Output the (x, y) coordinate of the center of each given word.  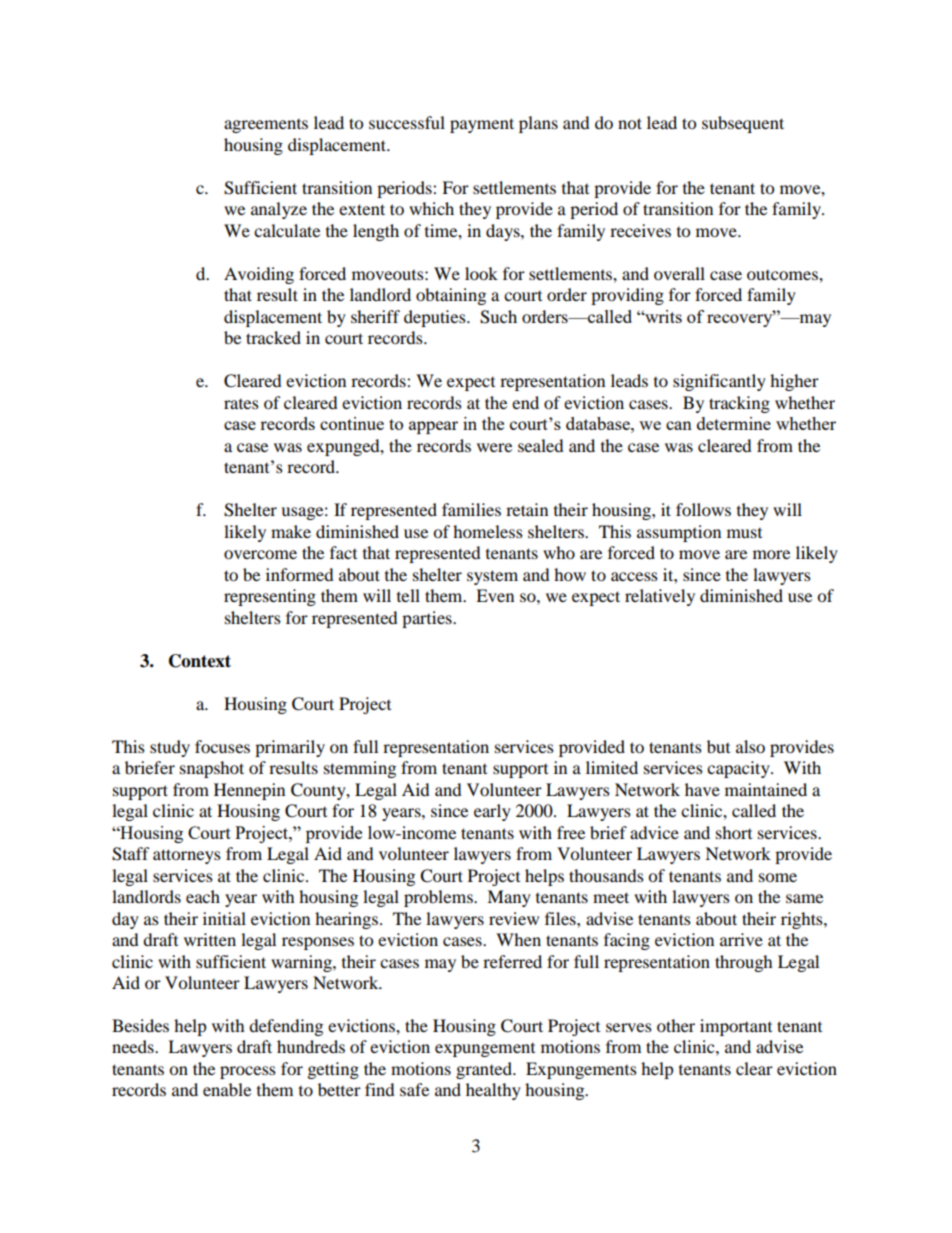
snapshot (212, 769)
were (494, 447)
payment (482, 125)
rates (241, 404)
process (248, 1072)
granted (485, 1070)
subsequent (743, 124)
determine (734, 423)
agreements (266, 126)
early (492, 812)
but (718, 746)
